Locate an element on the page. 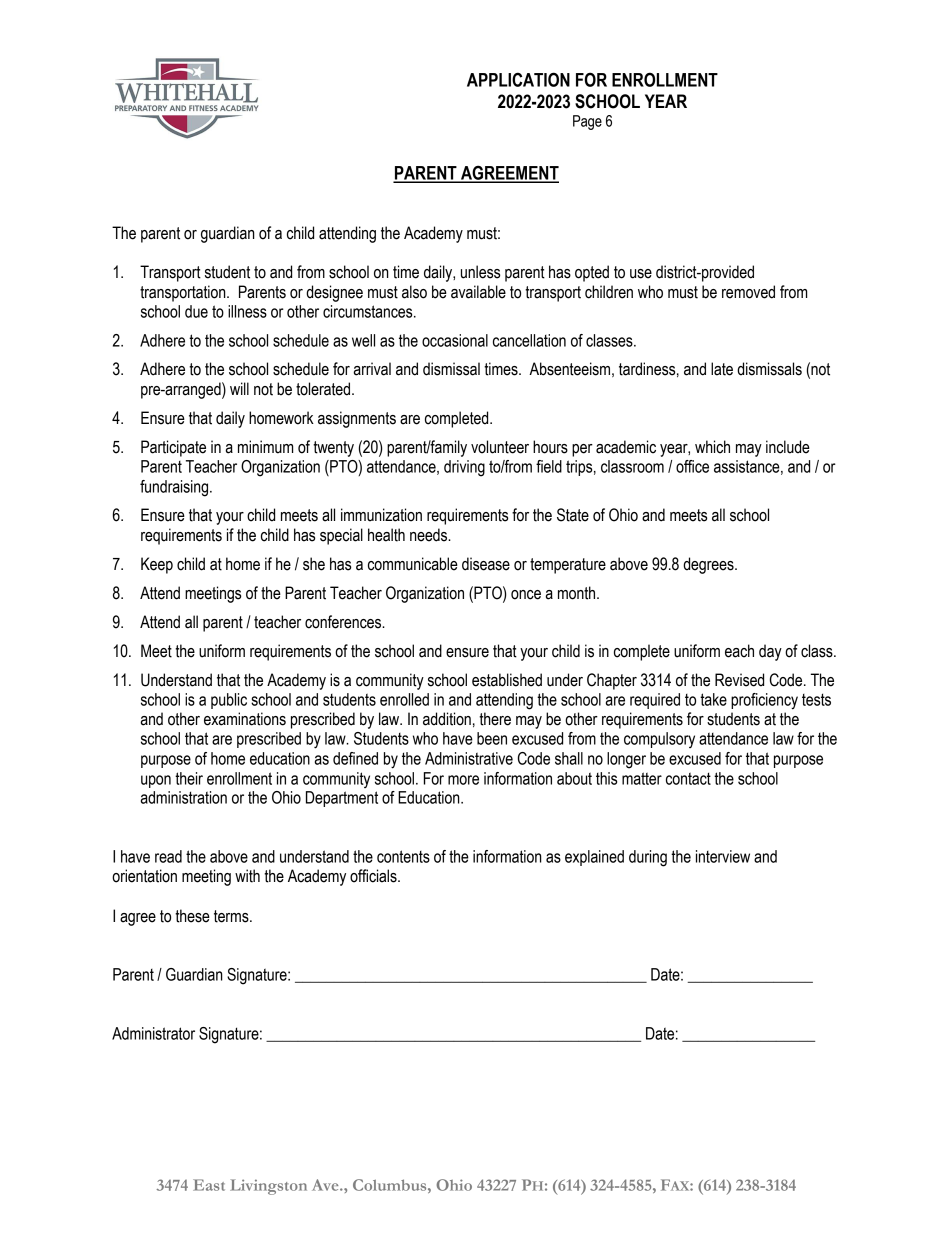 The width and height of the document is (952, 1233). terms is located at coordinates (232, 916).
